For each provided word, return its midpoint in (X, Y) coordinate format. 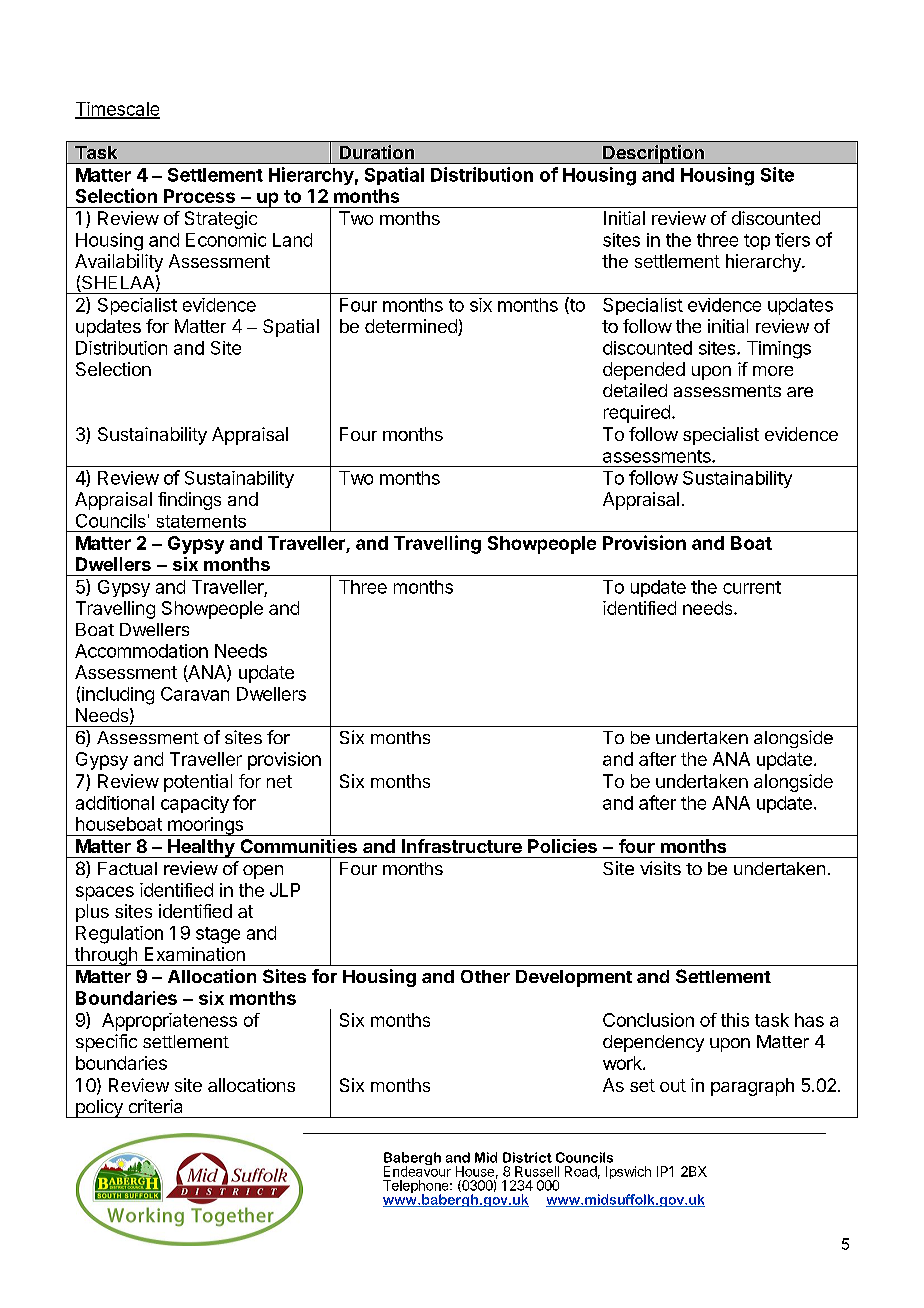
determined (412, 327)
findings (189, 501)
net (279, 781)
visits (660, 868)
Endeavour (417, 1170)
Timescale (117, 110)
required (637, 414)
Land (292, 240)
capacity (195, 804)
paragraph (752, 1087)
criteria (155, 1106)
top (757, 242)
